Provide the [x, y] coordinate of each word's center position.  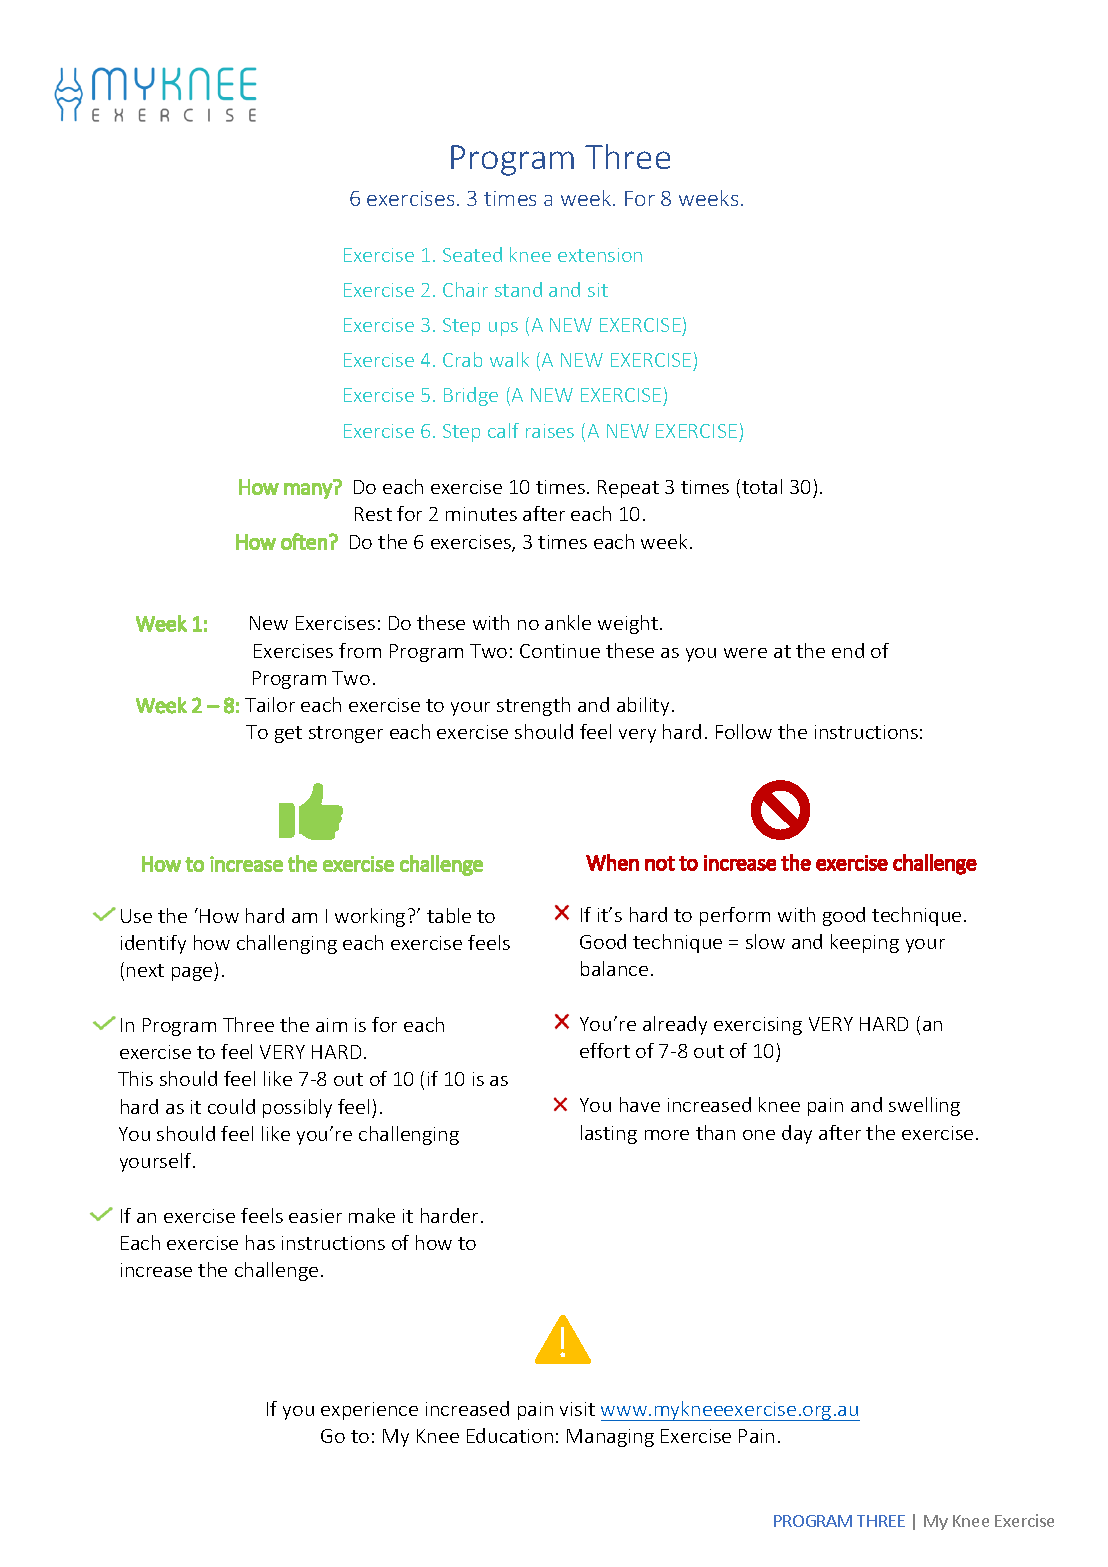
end [848, 650]
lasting [609, 1134]
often [304, 541]
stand [518, 289]
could [231, 1106]
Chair [465, 289]
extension [600, 255]
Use [136, 916]
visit [577, 1409]
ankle [568, 622]
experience [369, 1411]
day [797, 1134]
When [612, 862]
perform [735, 916]
